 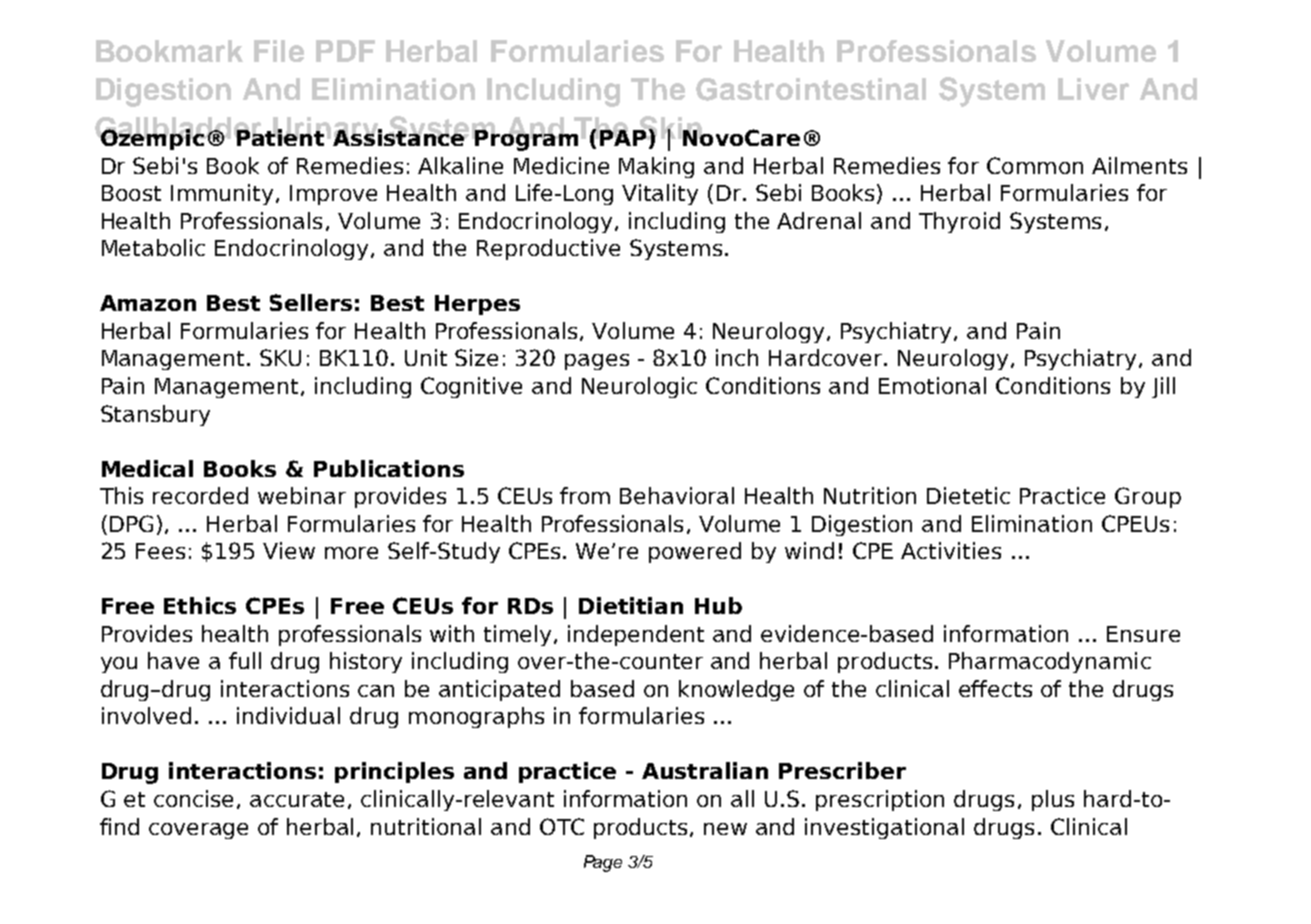 What do you see at coordinates (737, 357) in the image?
I see `inch` at bounding box center [737, 357].
